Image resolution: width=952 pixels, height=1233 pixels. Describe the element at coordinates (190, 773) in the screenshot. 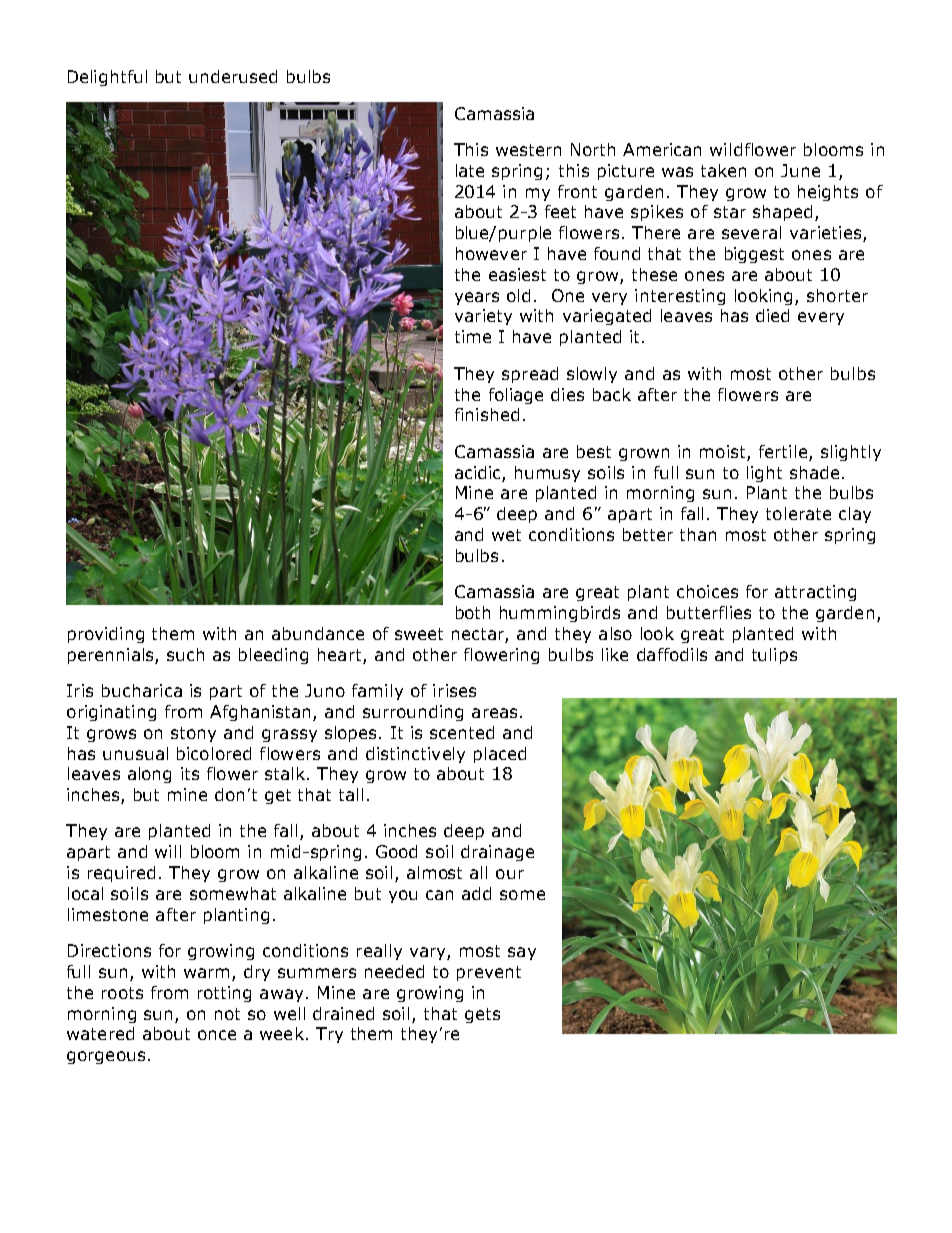

I see `its` at that location.
